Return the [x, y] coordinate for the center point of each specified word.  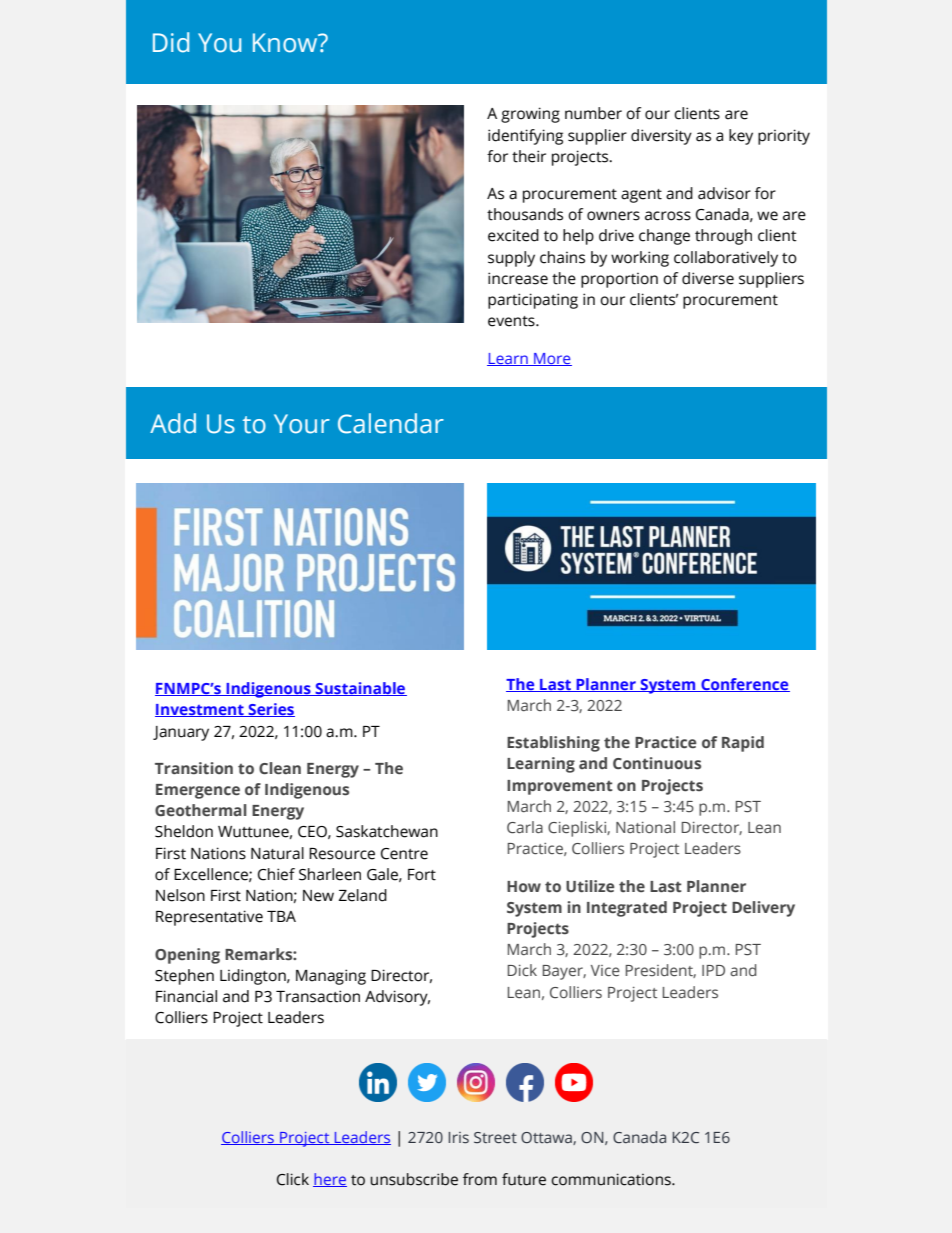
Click [293, 1179]
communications [612, 1179]
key [741, 137]
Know [286, 43]
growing [530, 115]
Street [495, 1138]
